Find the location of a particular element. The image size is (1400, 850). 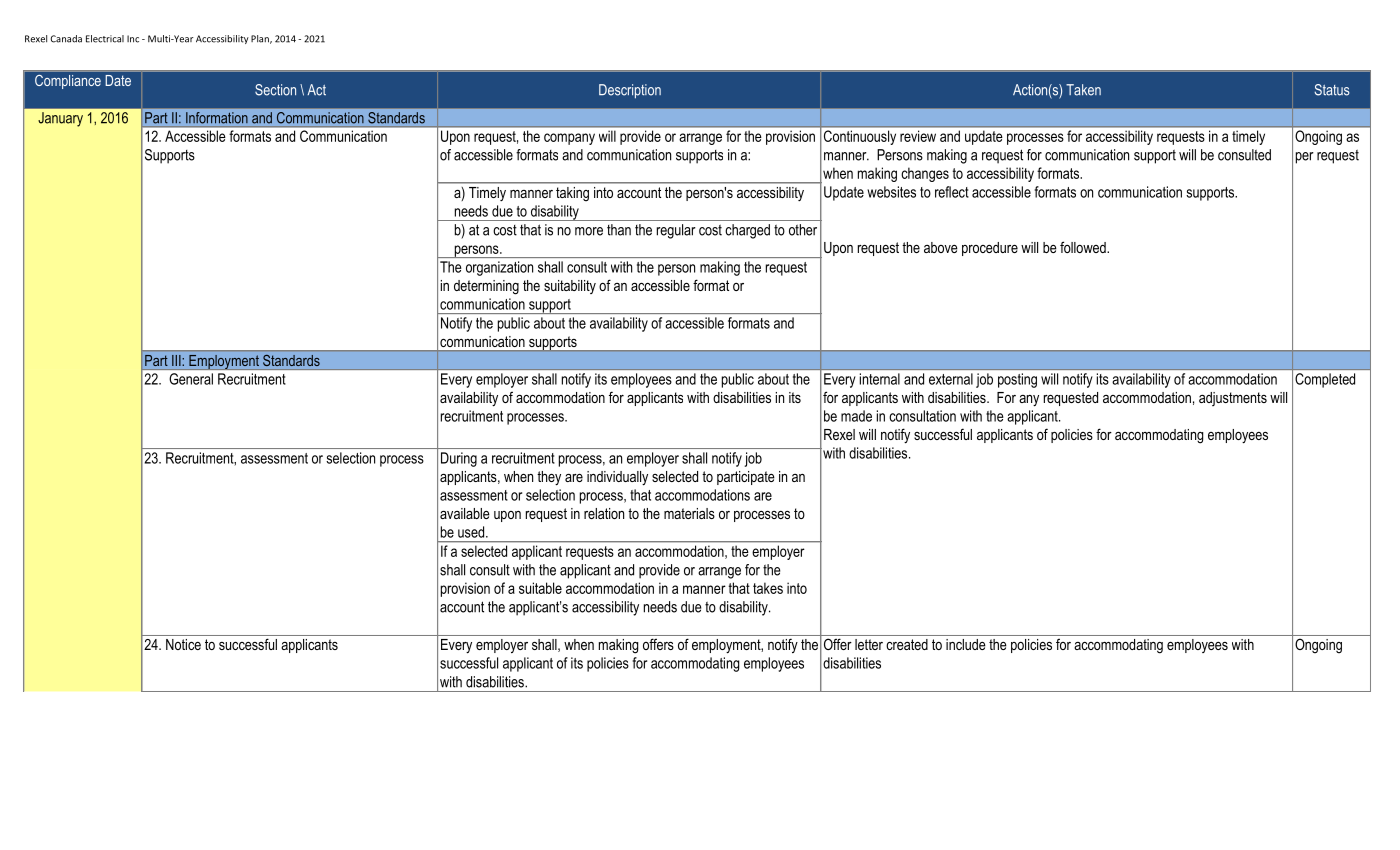

III is located at coordinates (176, 360).
